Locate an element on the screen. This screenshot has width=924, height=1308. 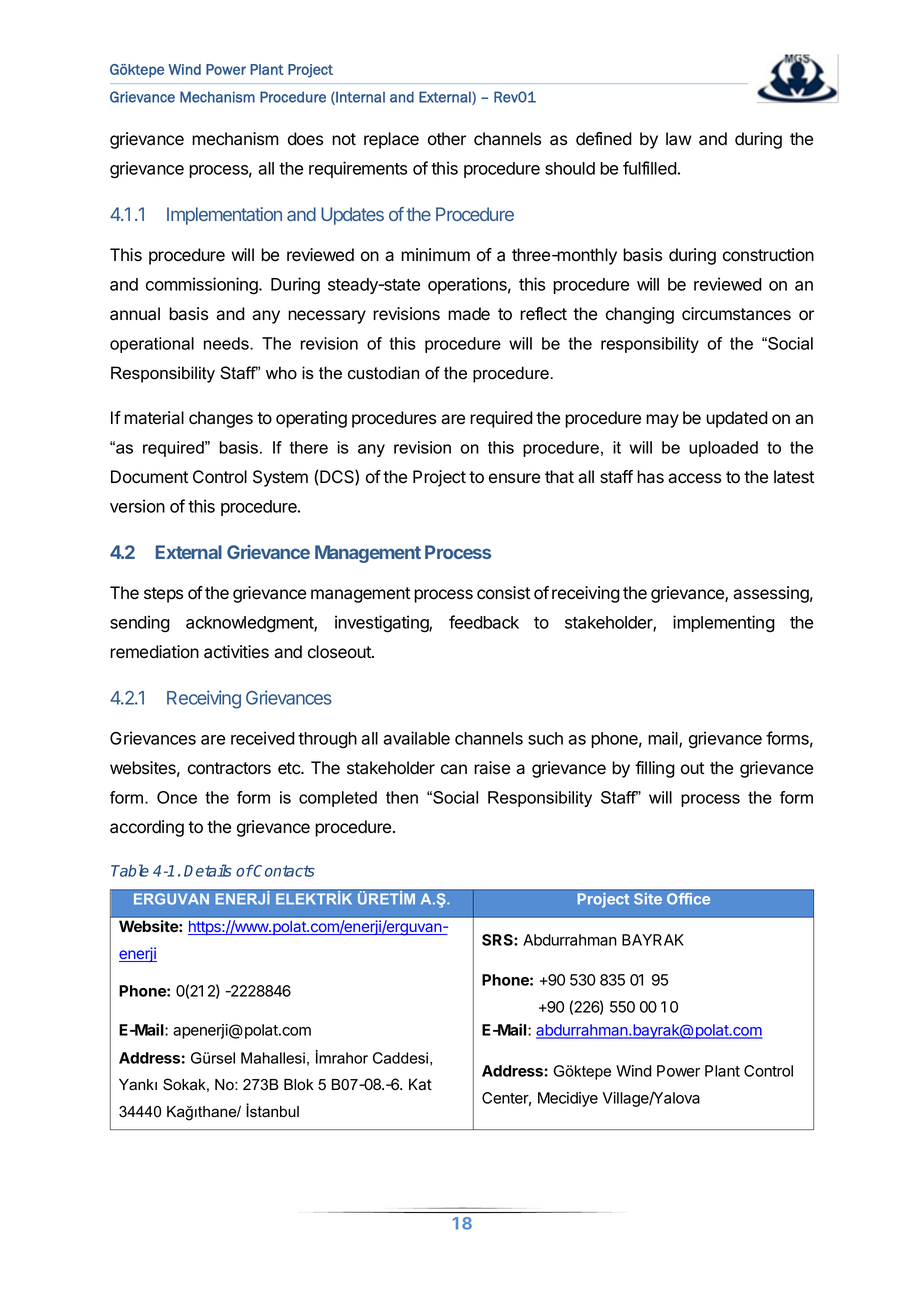
steps is located at coordinates (163, 595).
